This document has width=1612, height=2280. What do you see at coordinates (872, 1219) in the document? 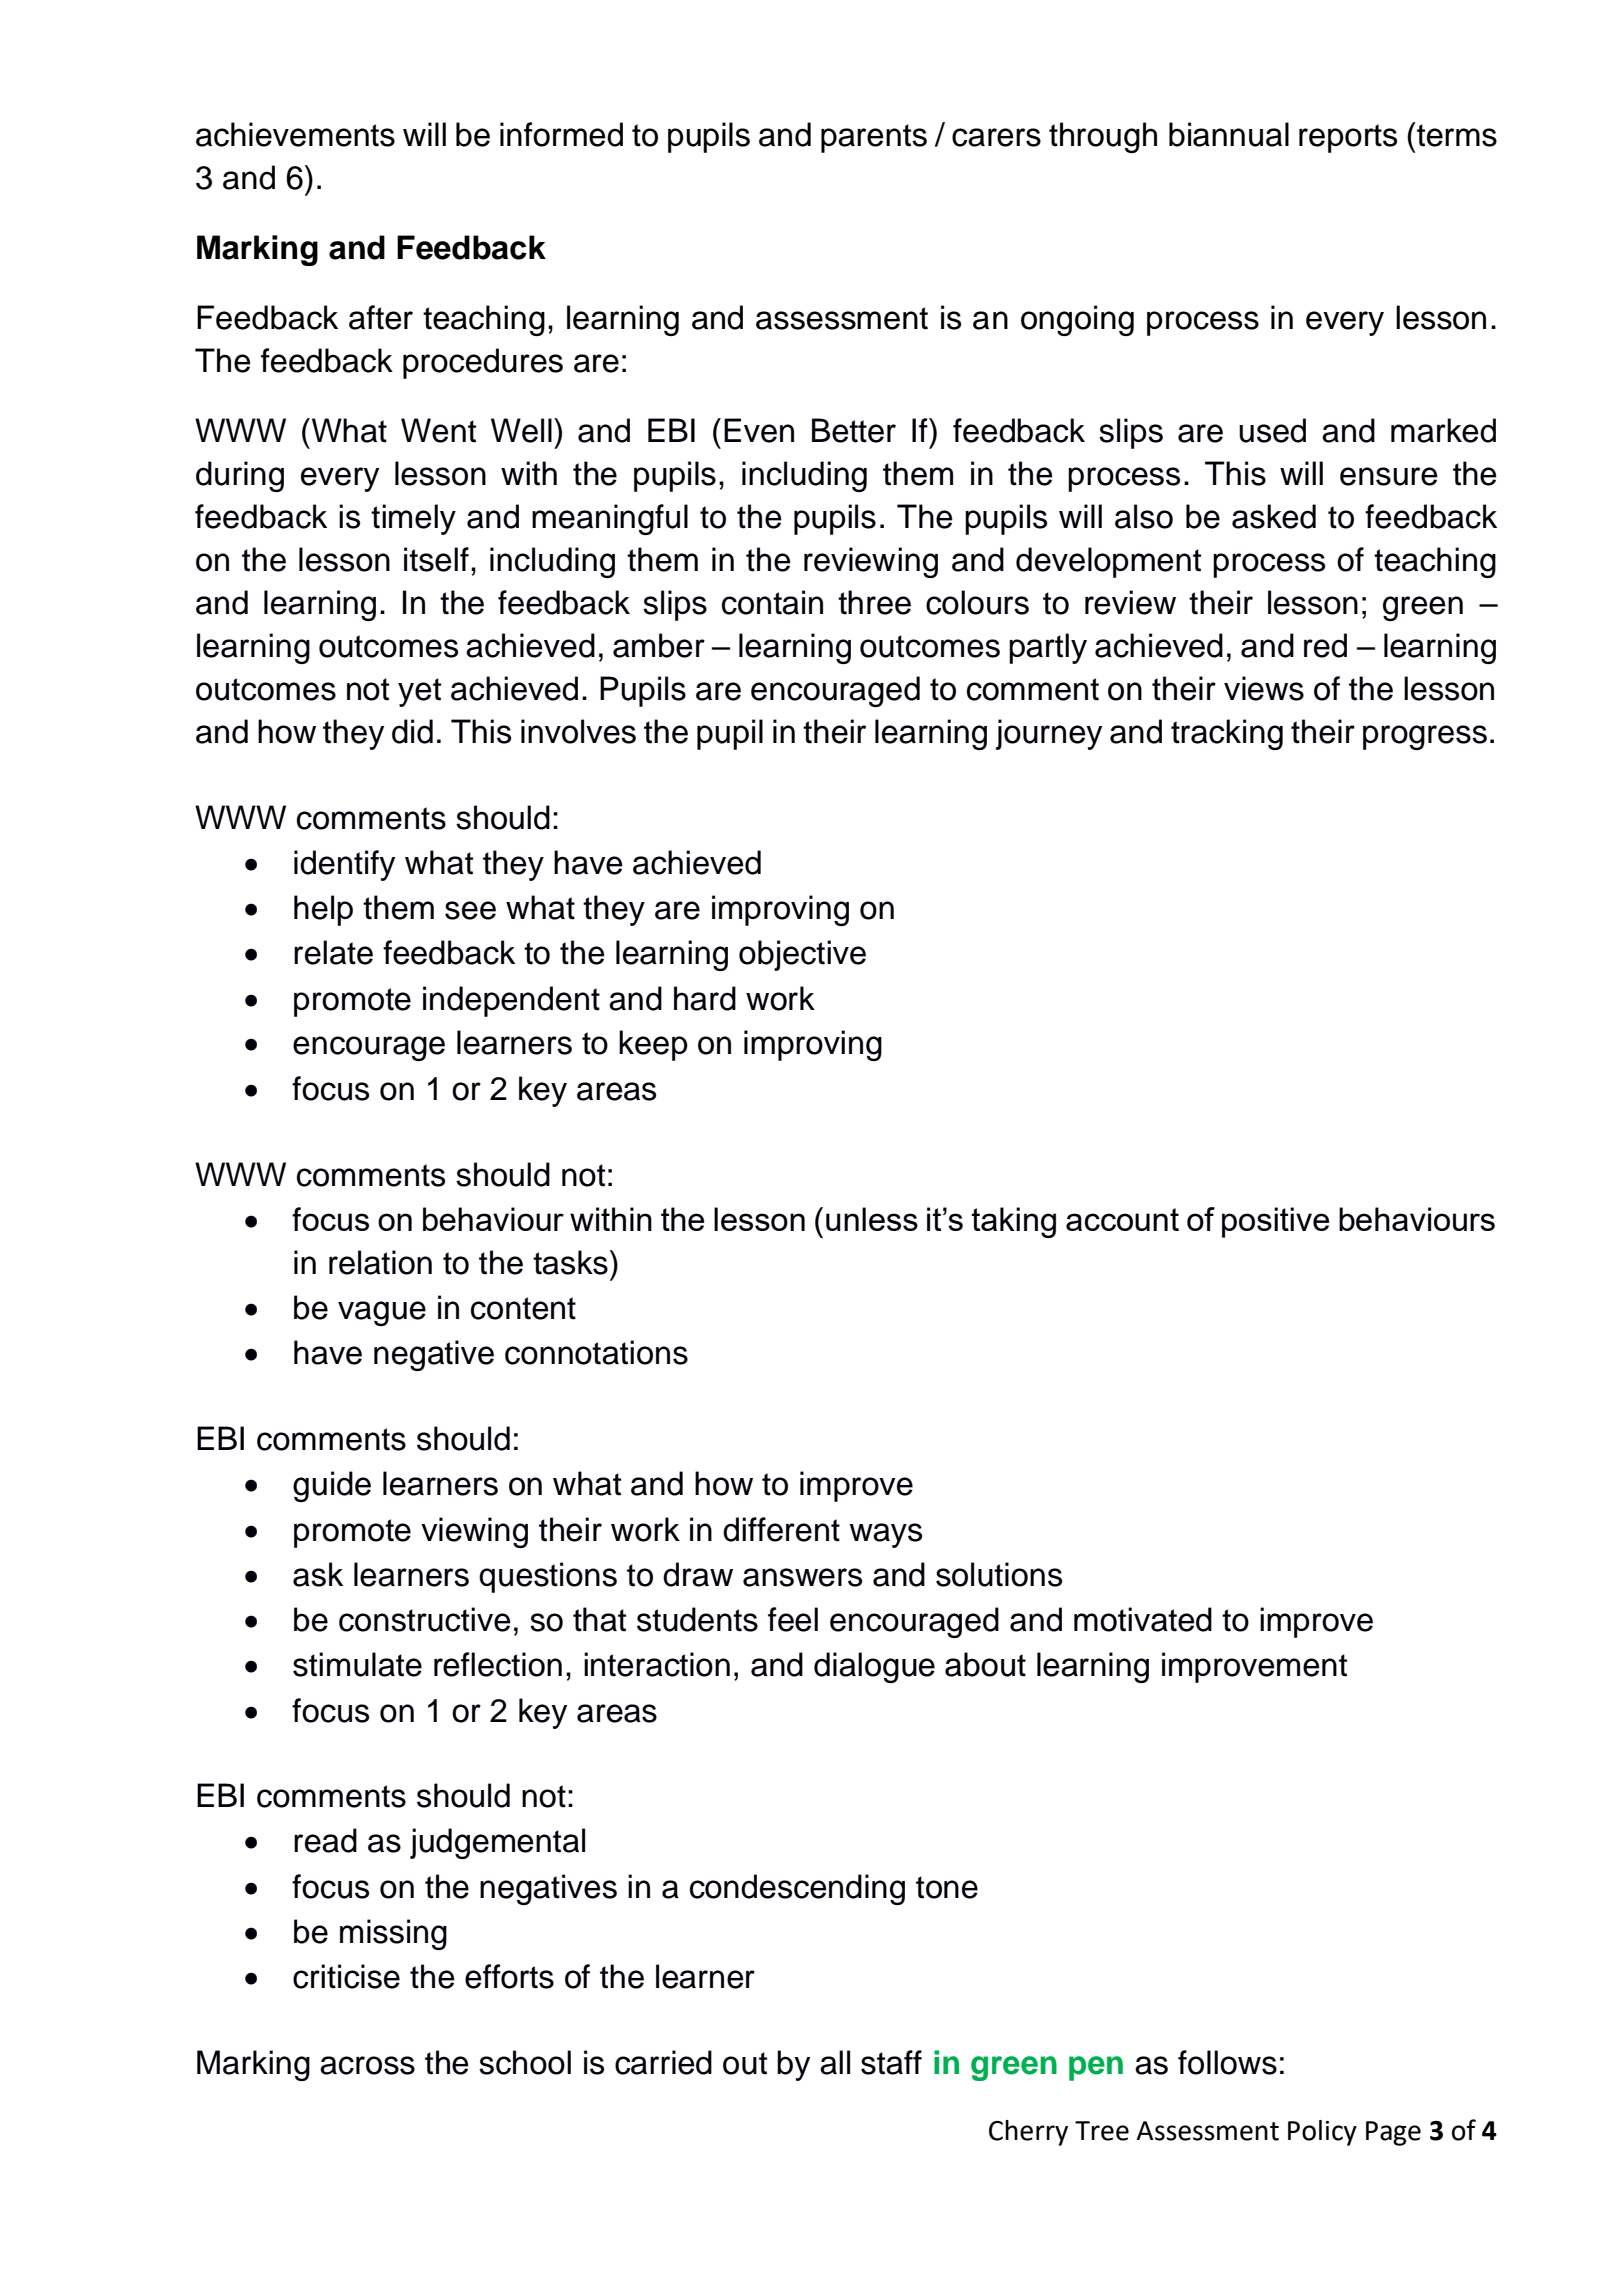
I see `unless` at bounding box center [872, 1219].
